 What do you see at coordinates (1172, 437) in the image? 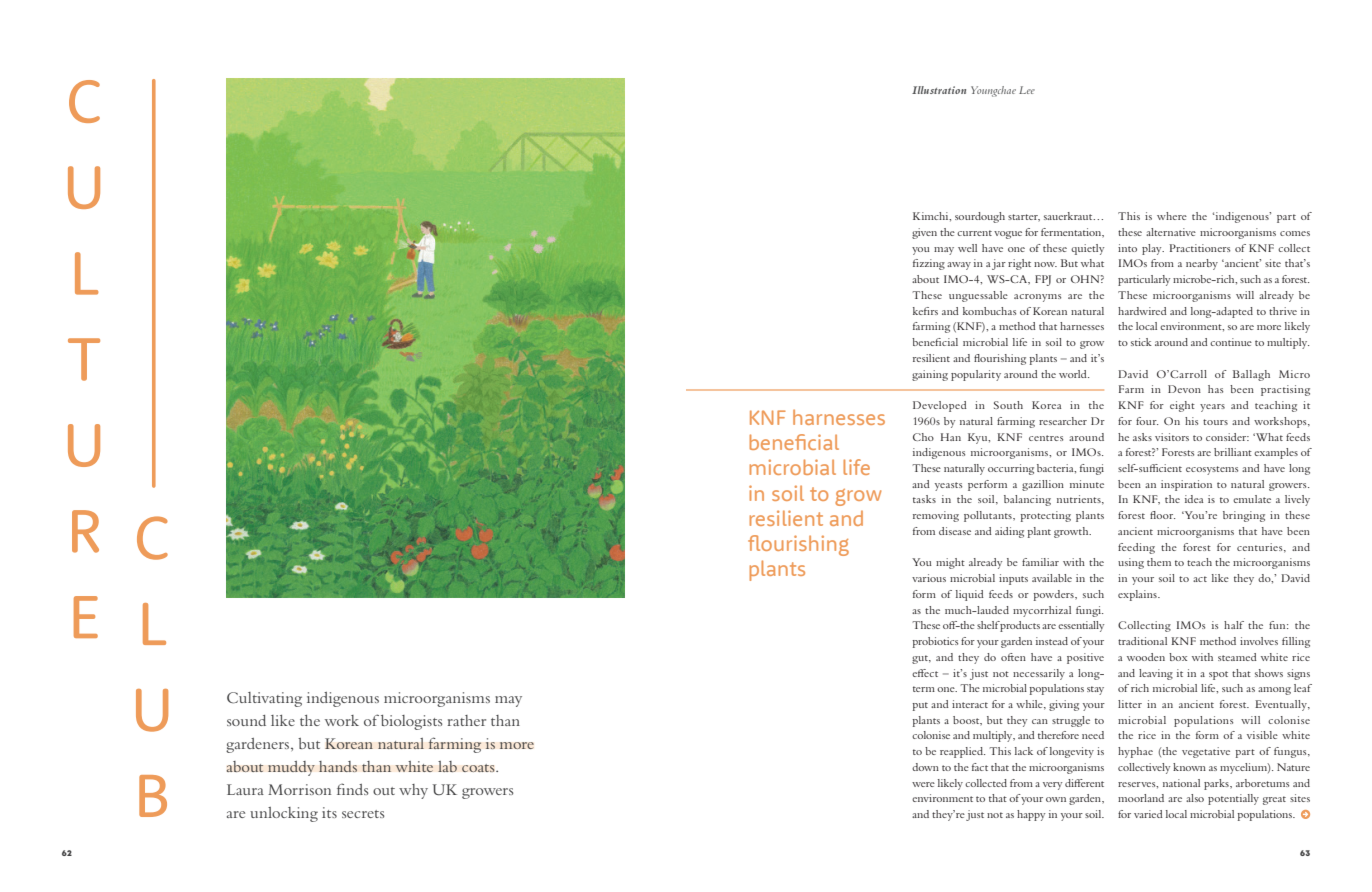
I see `visitors` at bounding box center [1172, 437].
